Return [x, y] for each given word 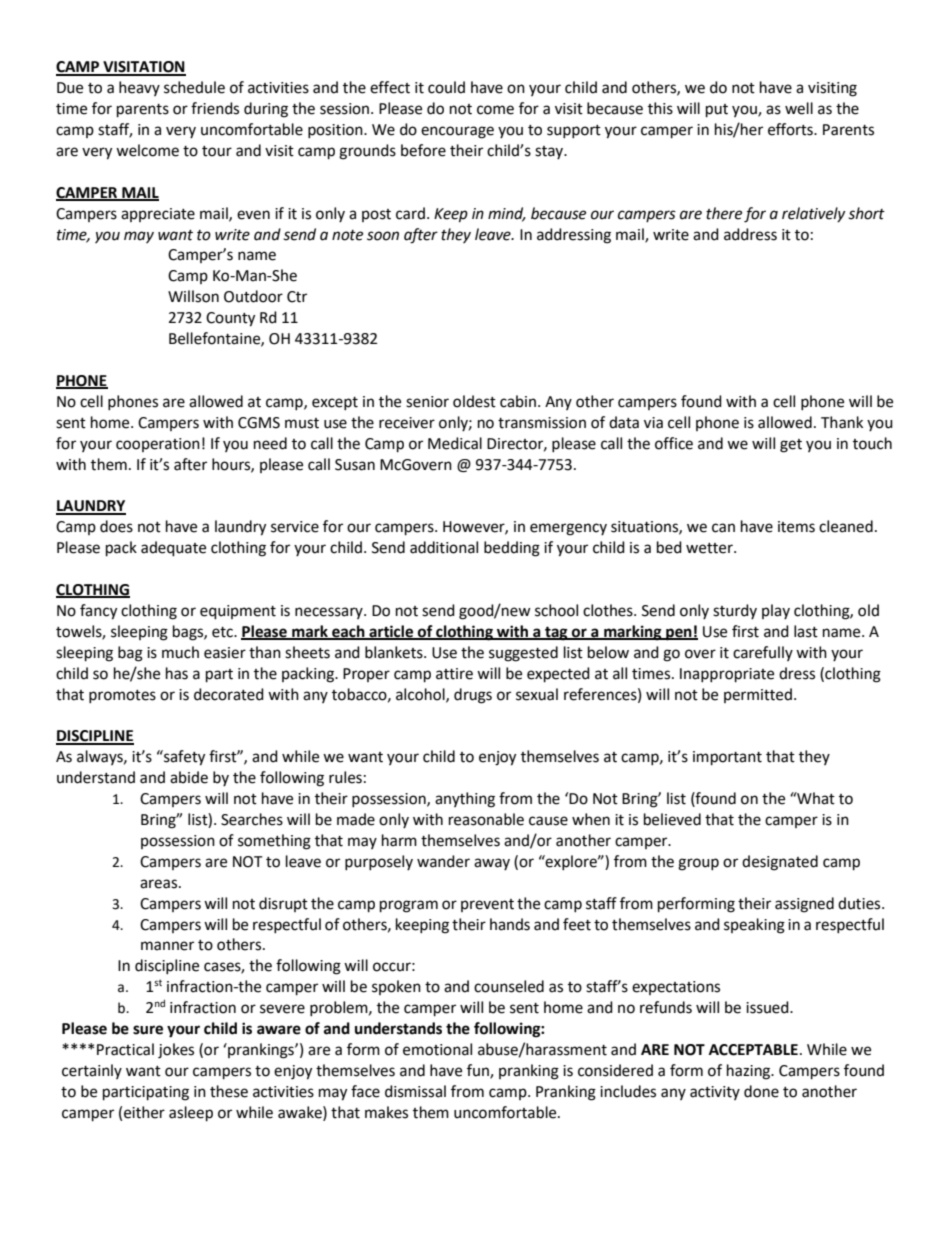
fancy [98, 612]
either [144, 1112]
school [556, 610]
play [776, 611]
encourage [457, 132]
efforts [791, 129]
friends [215, 108]
